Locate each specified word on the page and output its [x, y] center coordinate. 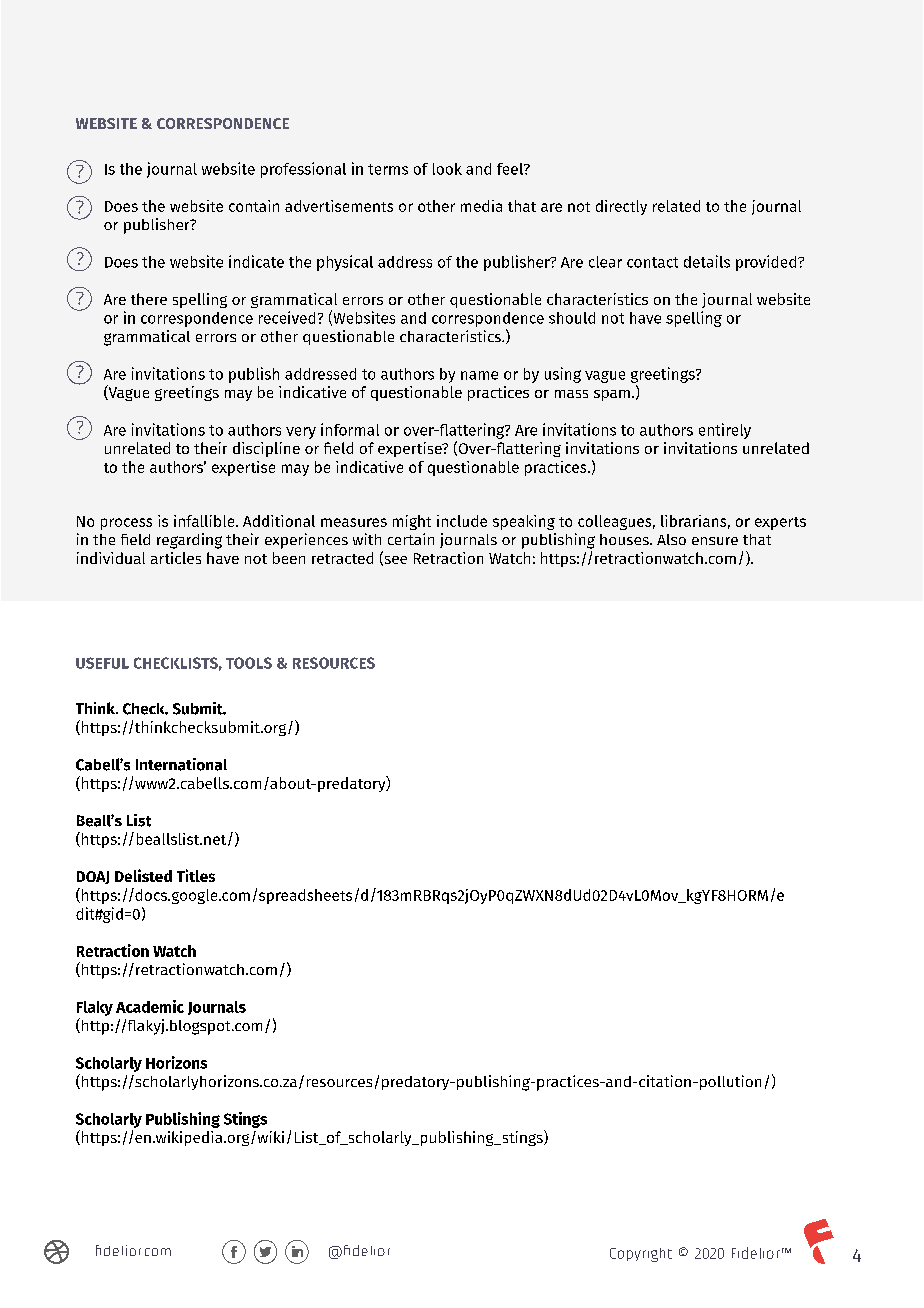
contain [254, 206]
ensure [715, 541]
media [481, 206]
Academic [150, 1006]
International [181, 764]
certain [411, 539]
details [707, 261]
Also [671, 539]
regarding [189, 541]
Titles [196, 875]
